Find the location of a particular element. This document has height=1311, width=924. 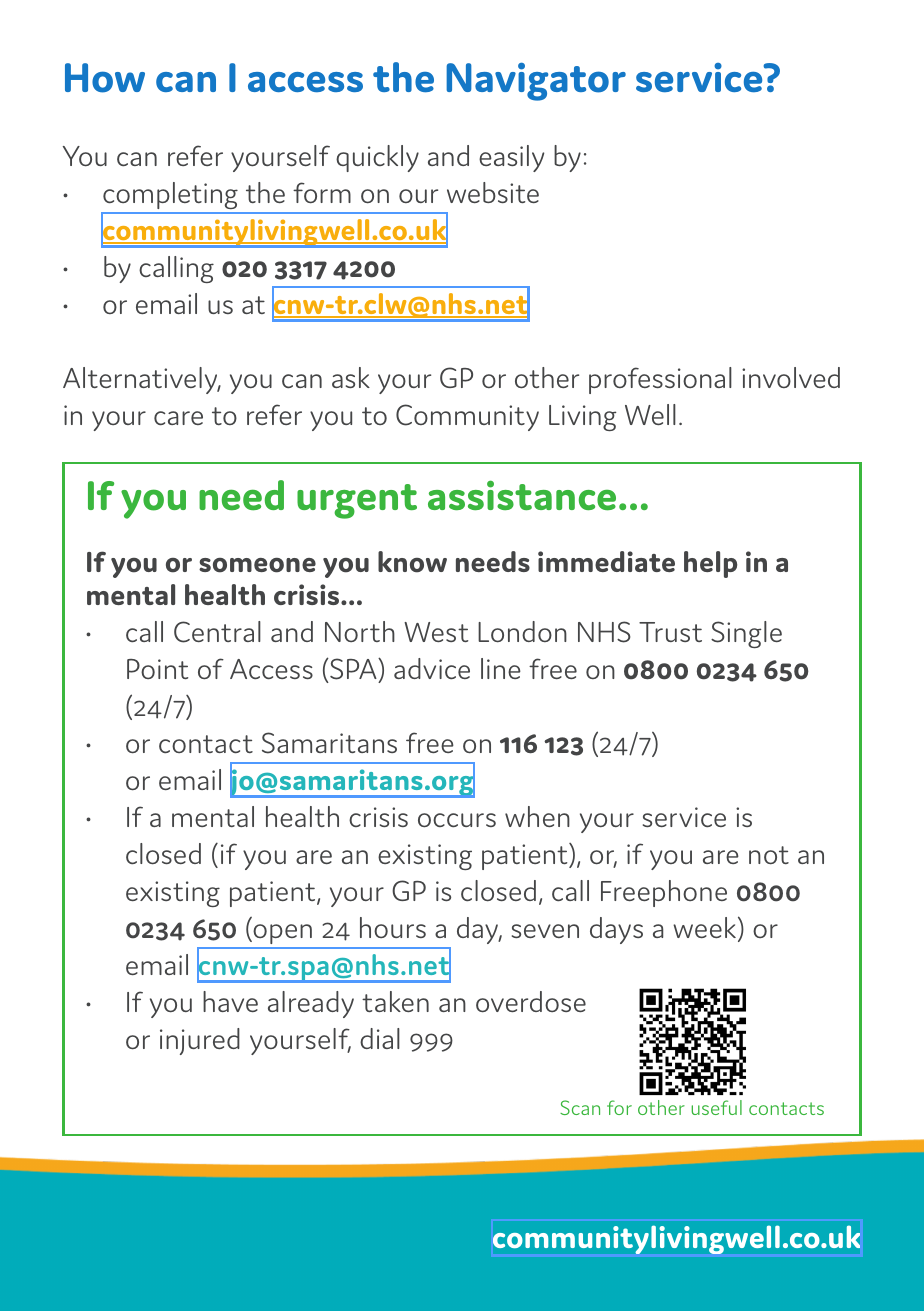

Point is located at coordinates (157, 669).
